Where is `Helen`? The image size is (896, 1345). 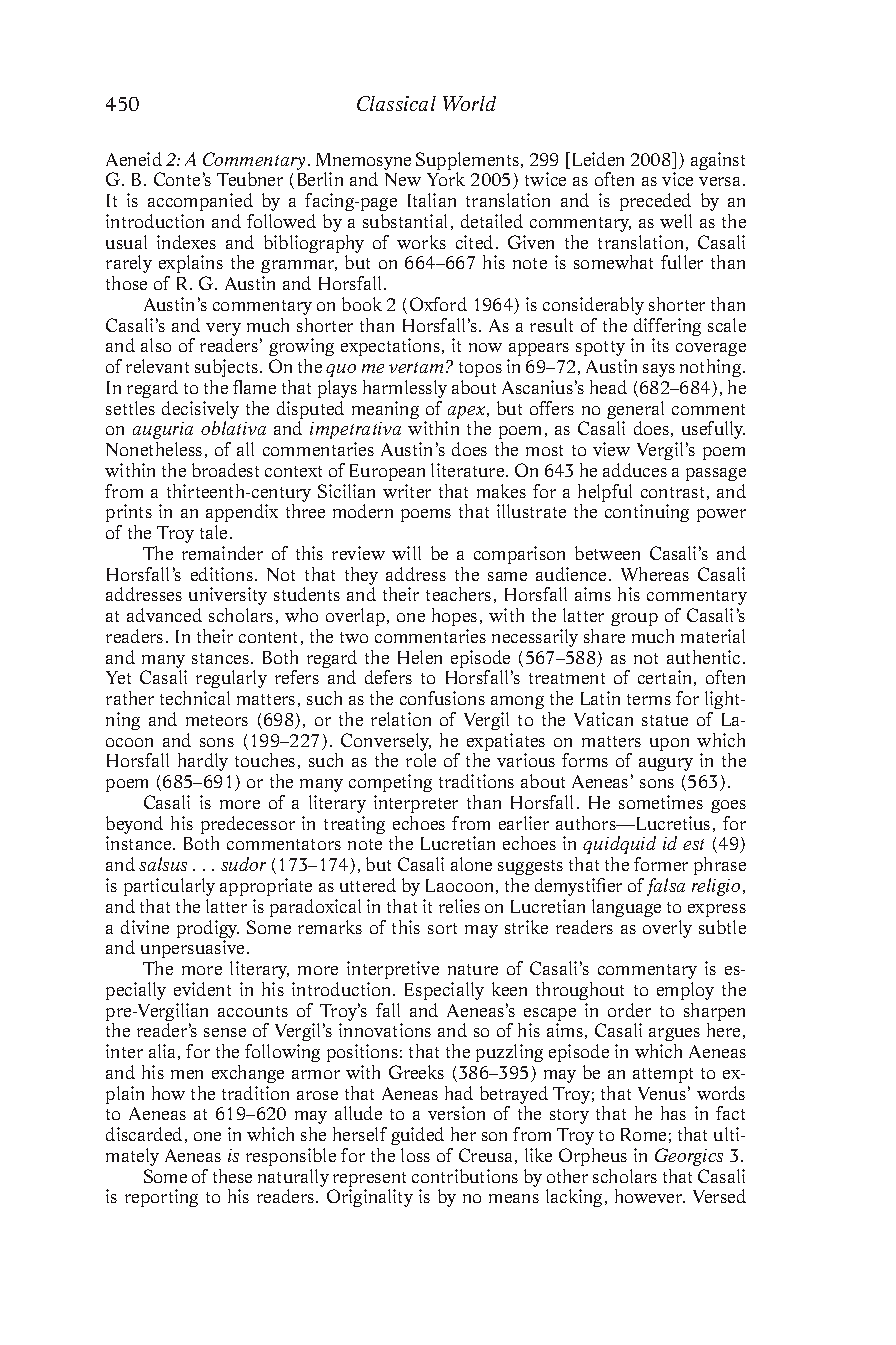
Helen is located at coordinates (420, 657).
